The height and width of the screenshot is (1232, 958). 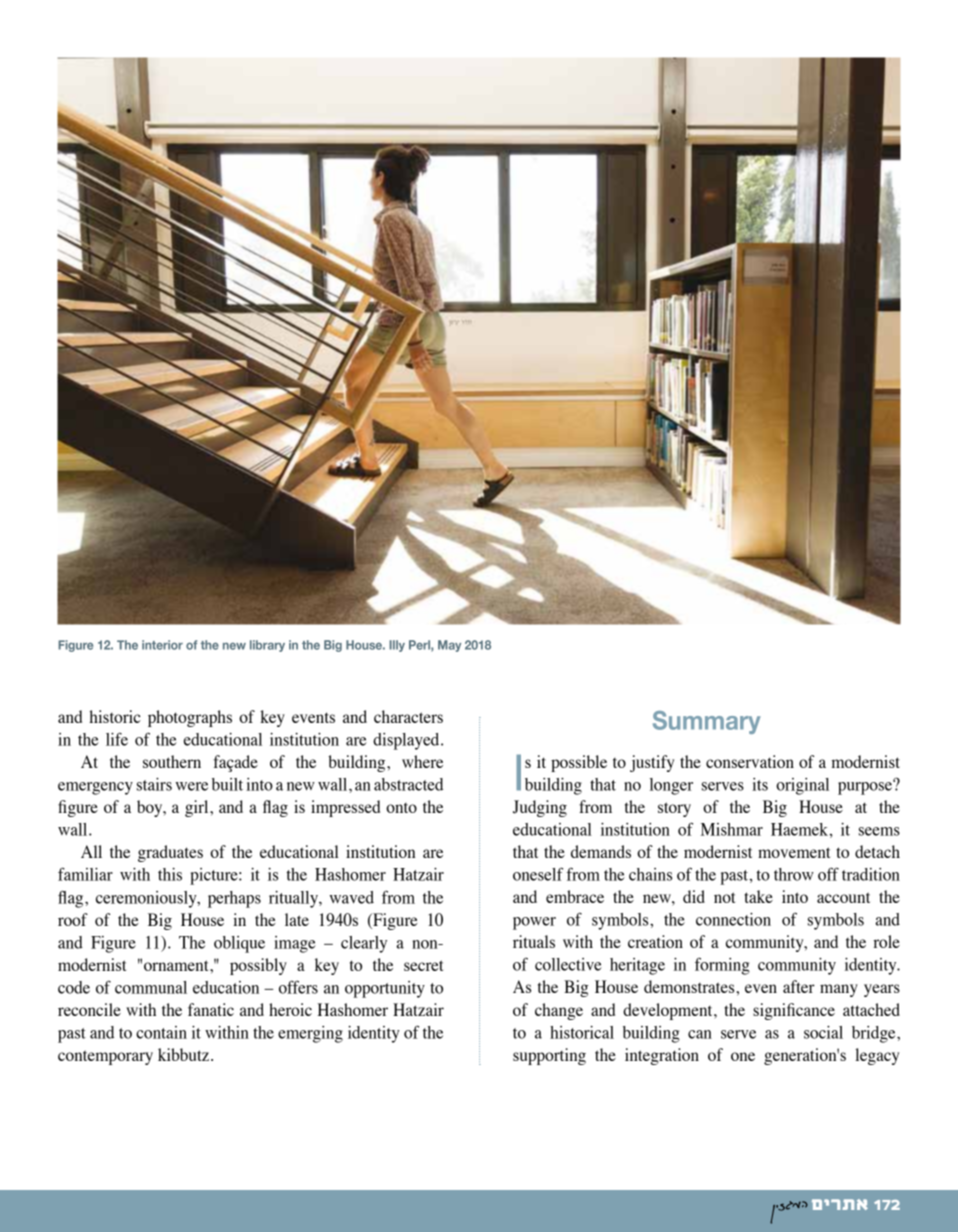 What do you see at coordinates (534, 923) in the screenshot?
I see `power` at bounding box center [534, 923].
